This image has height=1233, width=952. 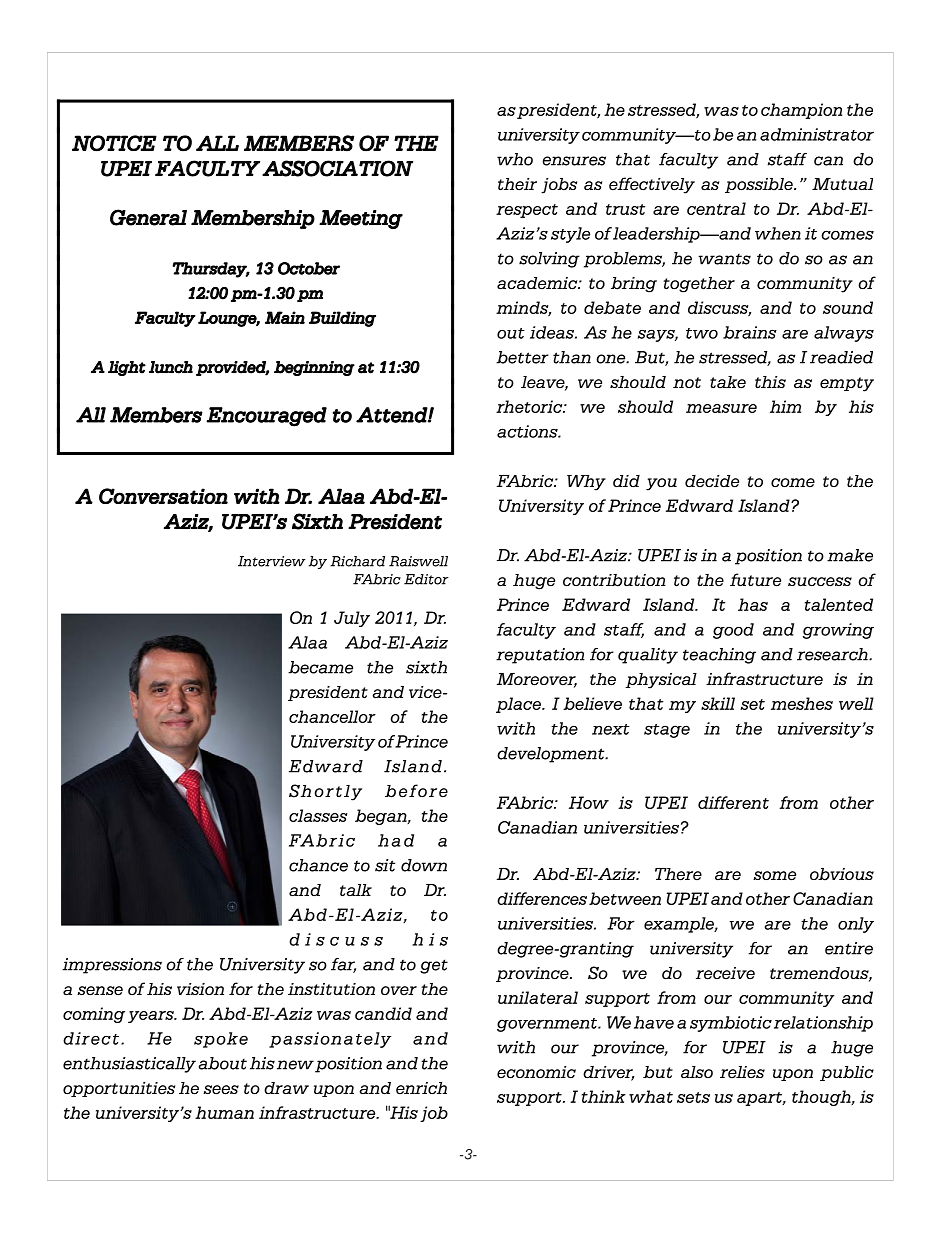 I want to click on sees, so click(x=221, y=1090).
